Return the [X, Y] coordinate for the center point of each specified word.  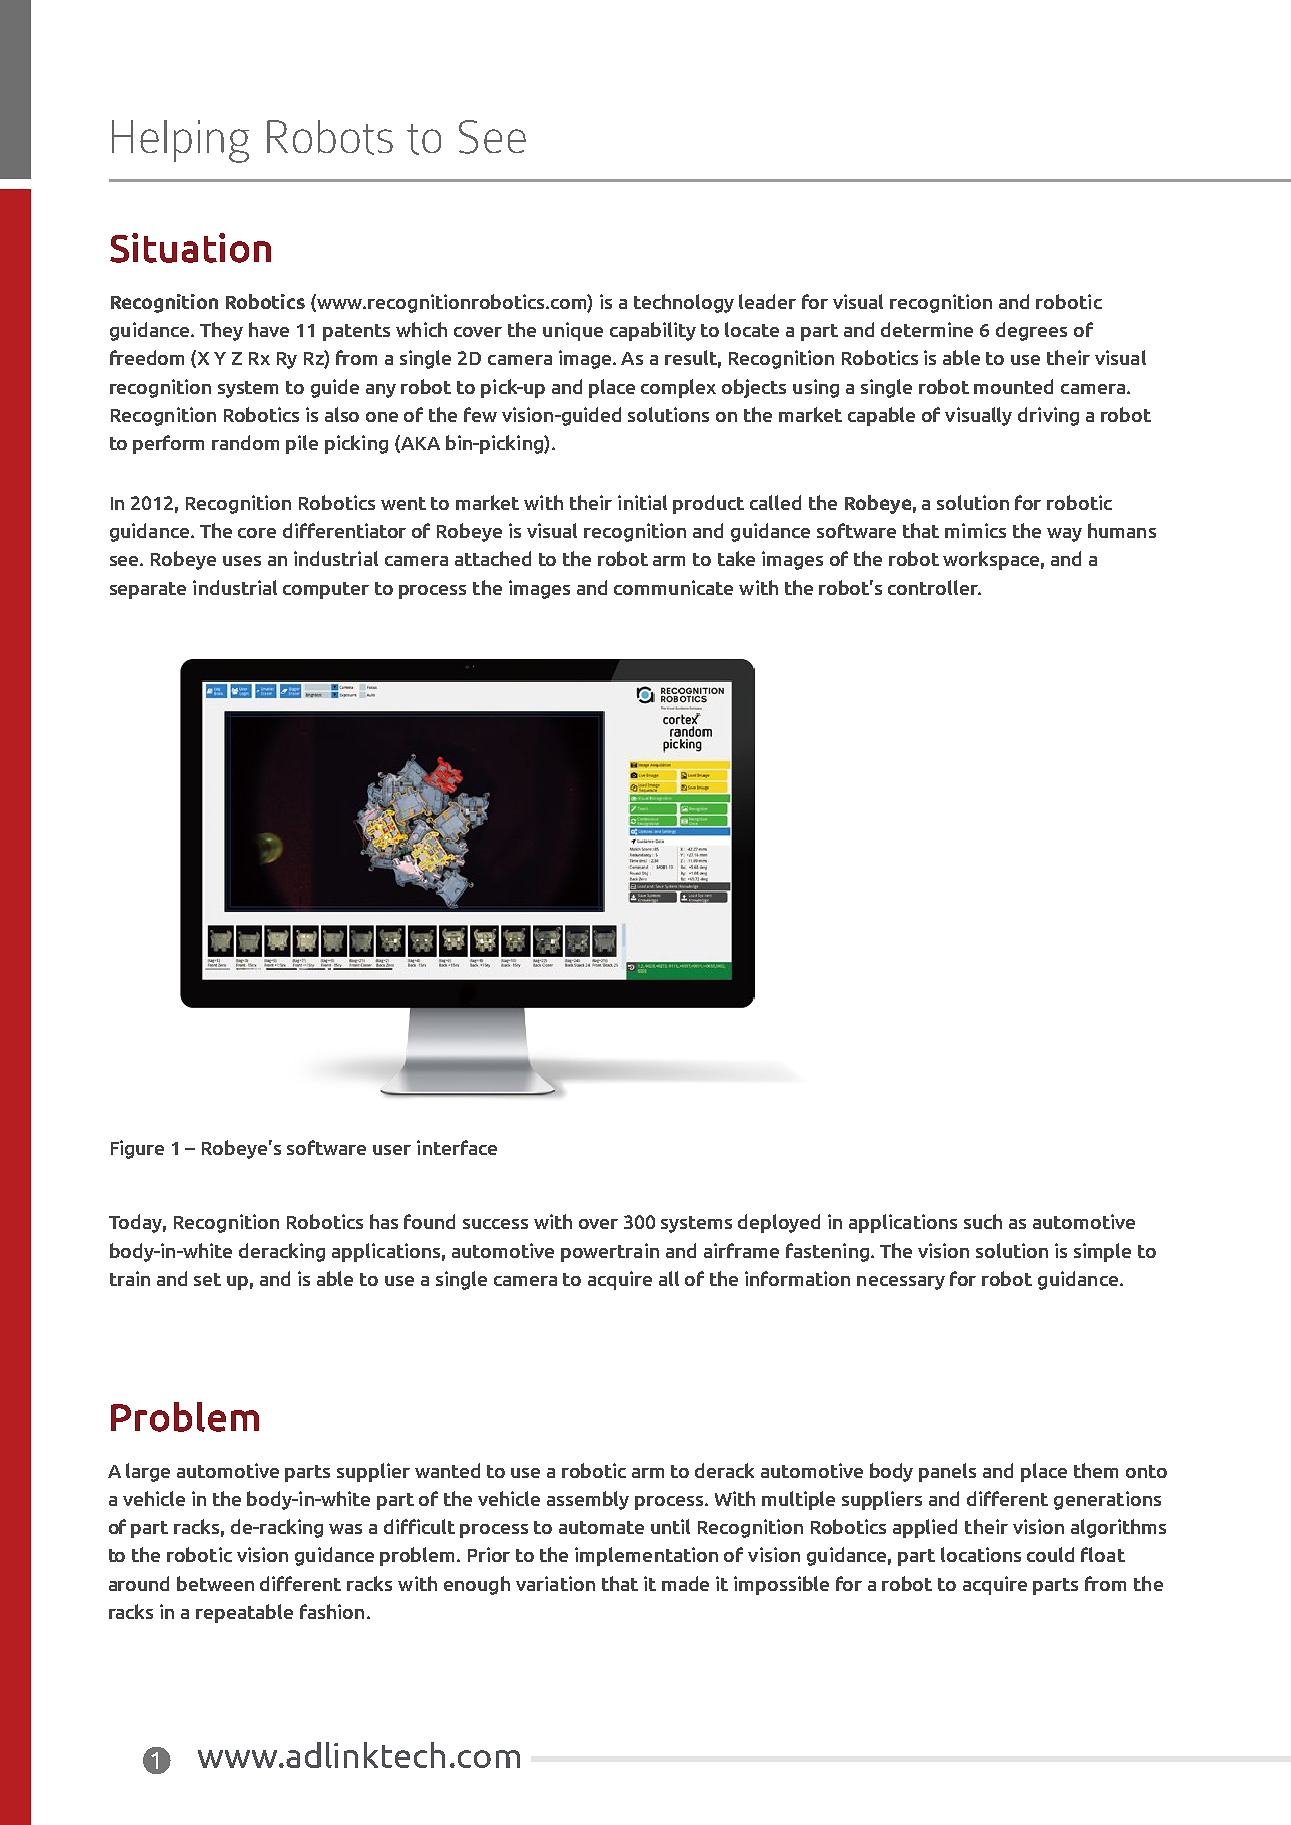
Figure [137, 1149]
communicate [673, 587]
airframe [741, 1250]
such [983, 1221]
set [207, 1279]
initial [642, 502]
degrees [1031, 331]
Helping [180, 141]
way [1064, 535]
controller [934, 587]
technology [684, 303]
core [257, 533]
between [215, 1583]
